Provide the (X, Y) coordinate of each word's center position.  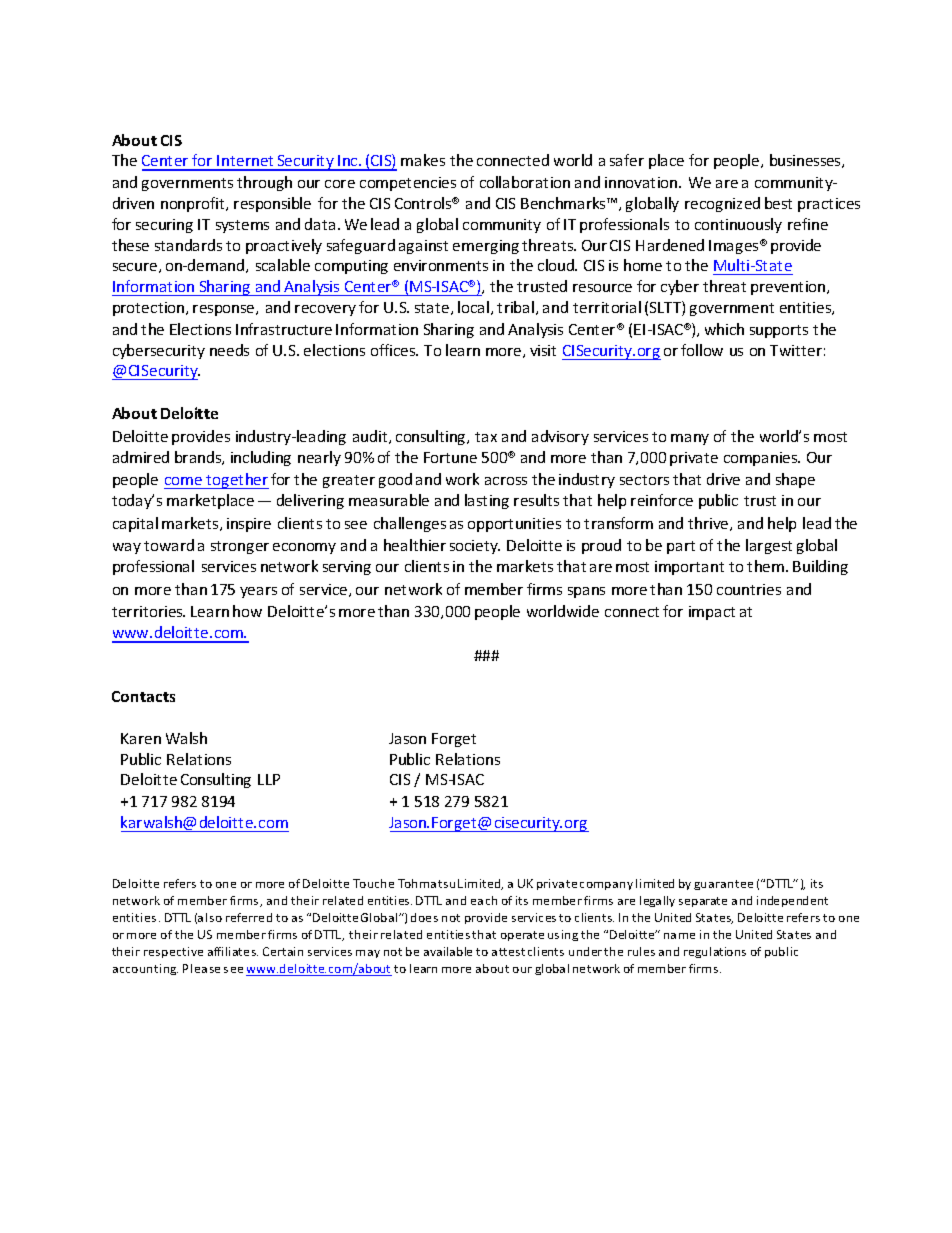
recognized (722, 204)
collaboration (525, 182)
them (767, 566)
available (448, 951)
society (475, 547)
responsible (272, 204)
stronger (240, 547)
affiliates (233, 951)
